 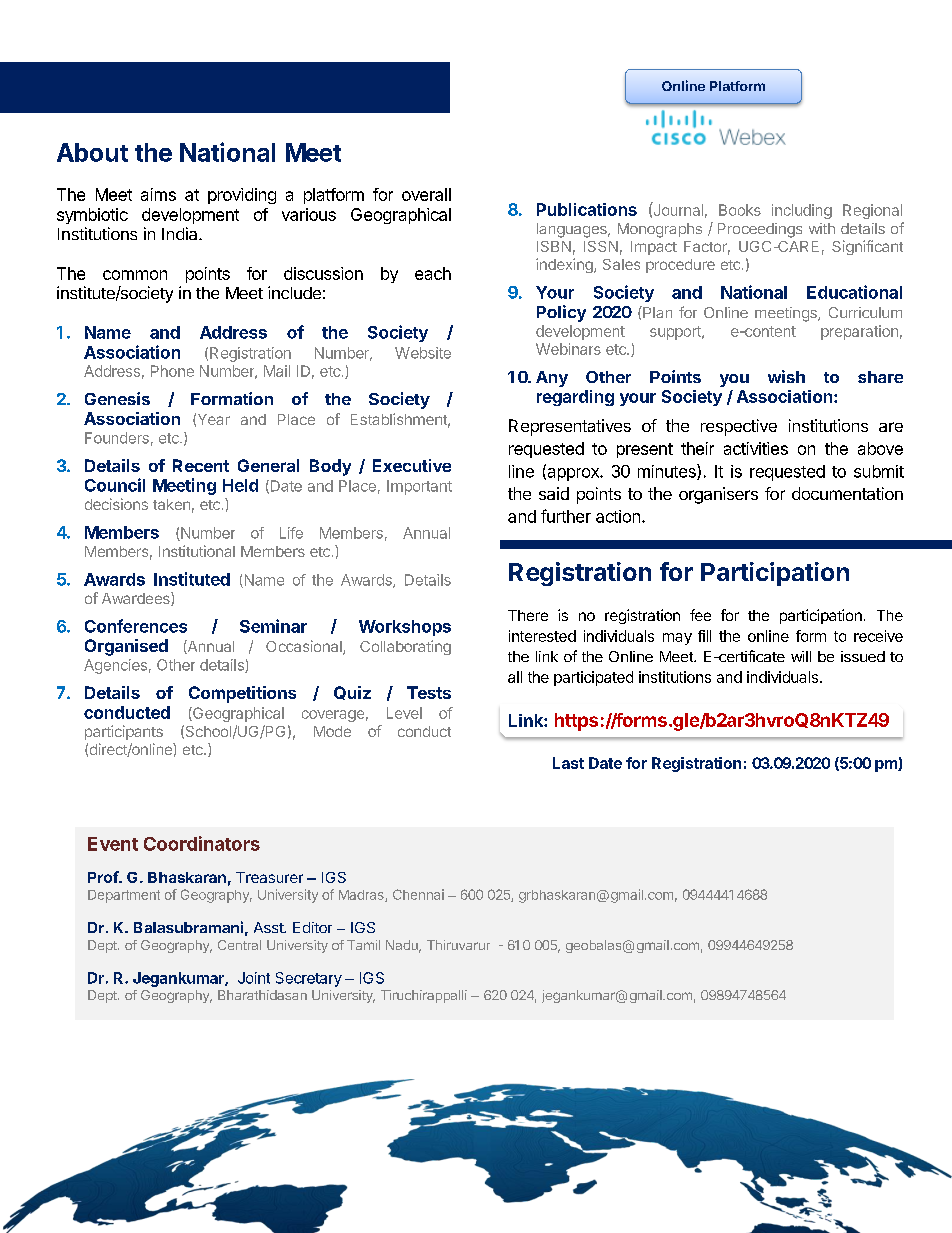 I want to click on Competitions, so click(x=242, y=694).
